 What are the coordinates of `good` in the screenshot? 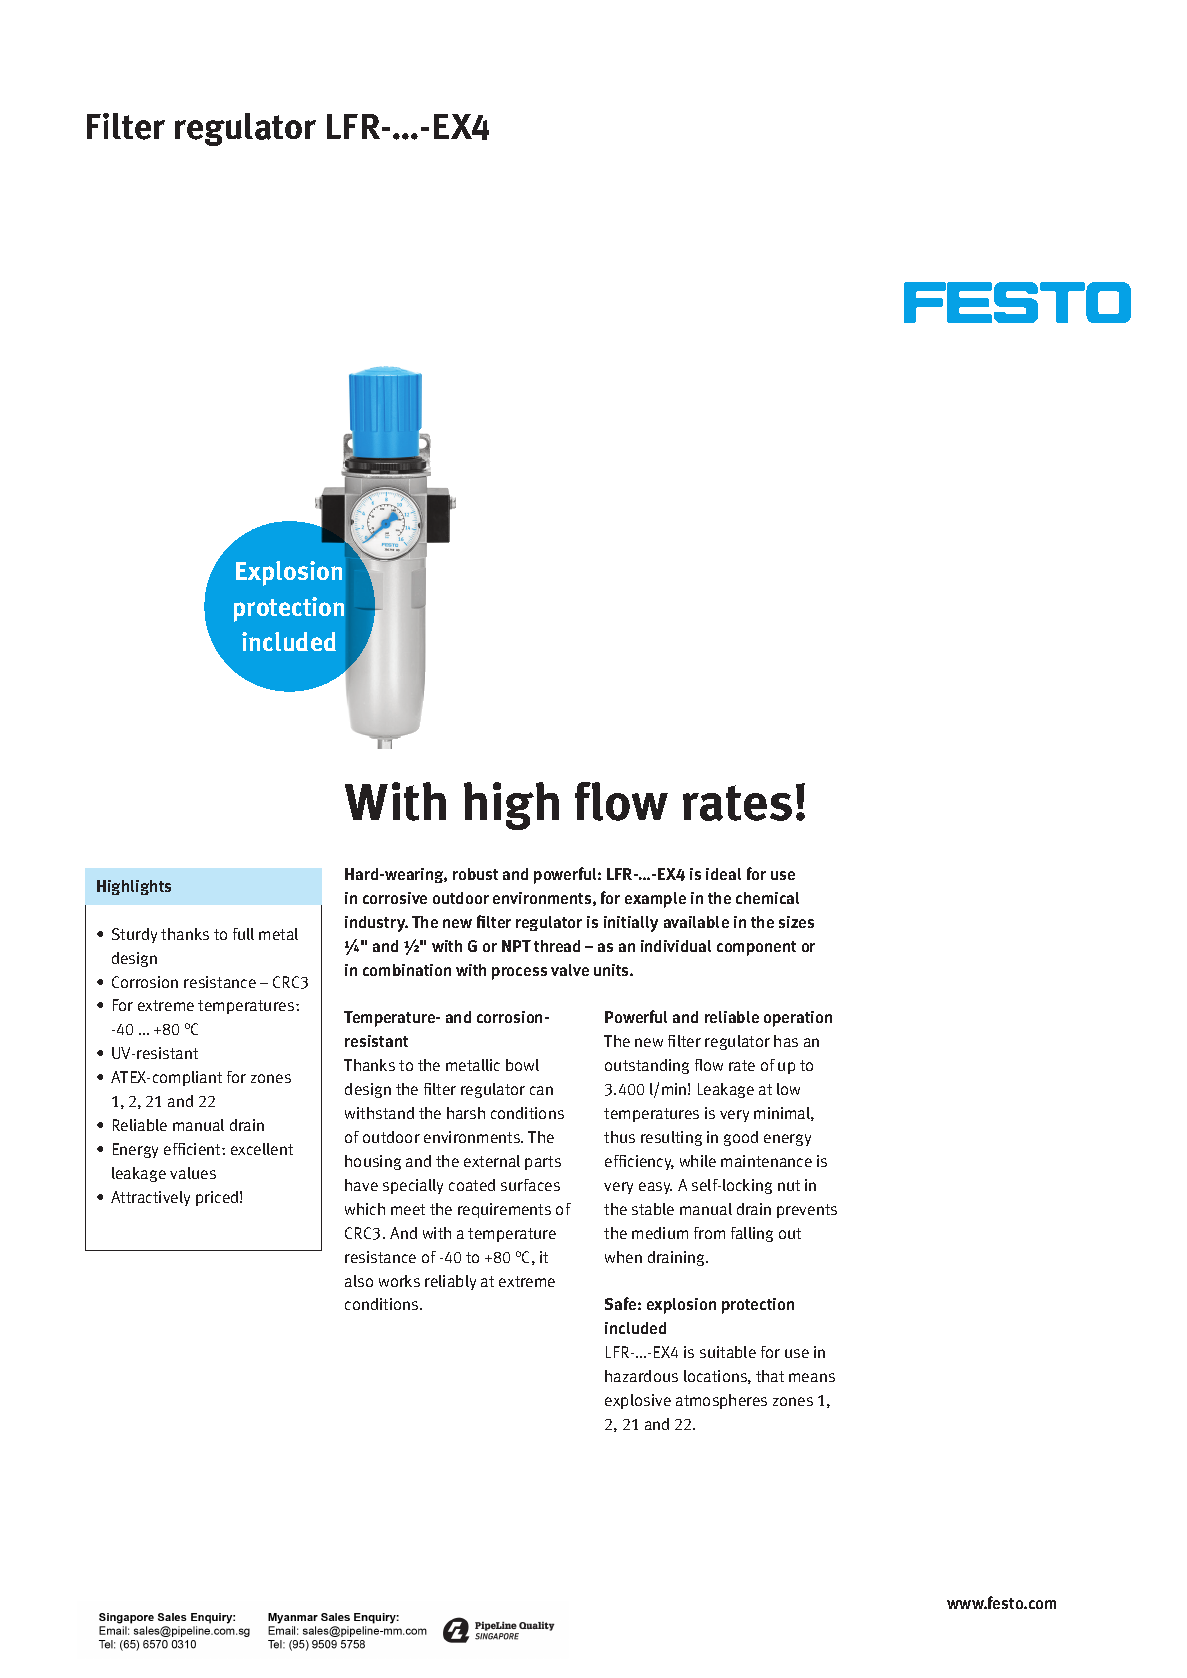 It's located at (741, 1138).
